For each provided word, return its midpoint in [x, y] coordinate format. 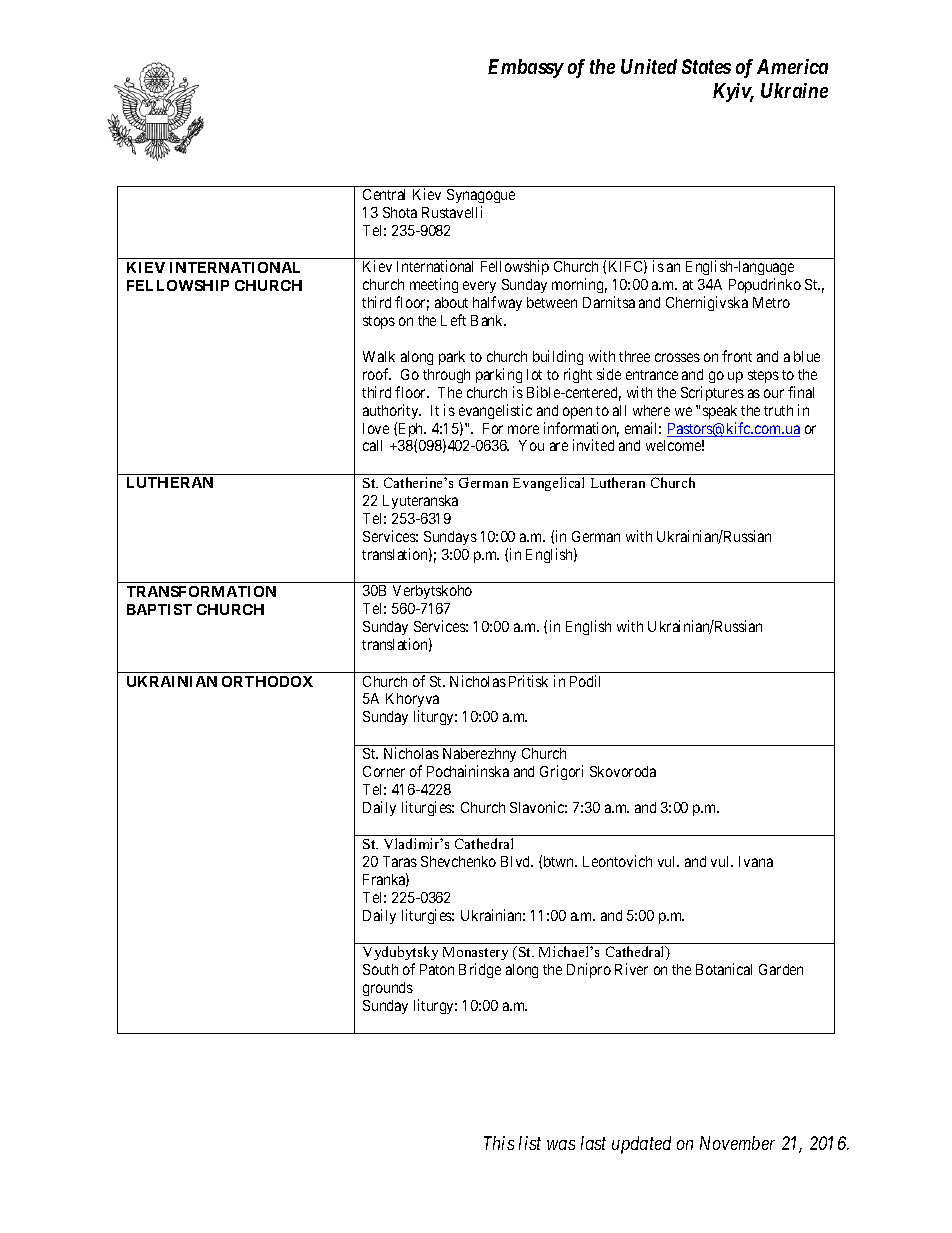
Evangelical [548, 484]
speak [720, 412]
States [706, 66]
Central [384, 194]
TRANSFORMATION [201, 591]
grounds [388, 989]
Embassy [526, 68]
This [499, 1143]
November [737, 1143]
